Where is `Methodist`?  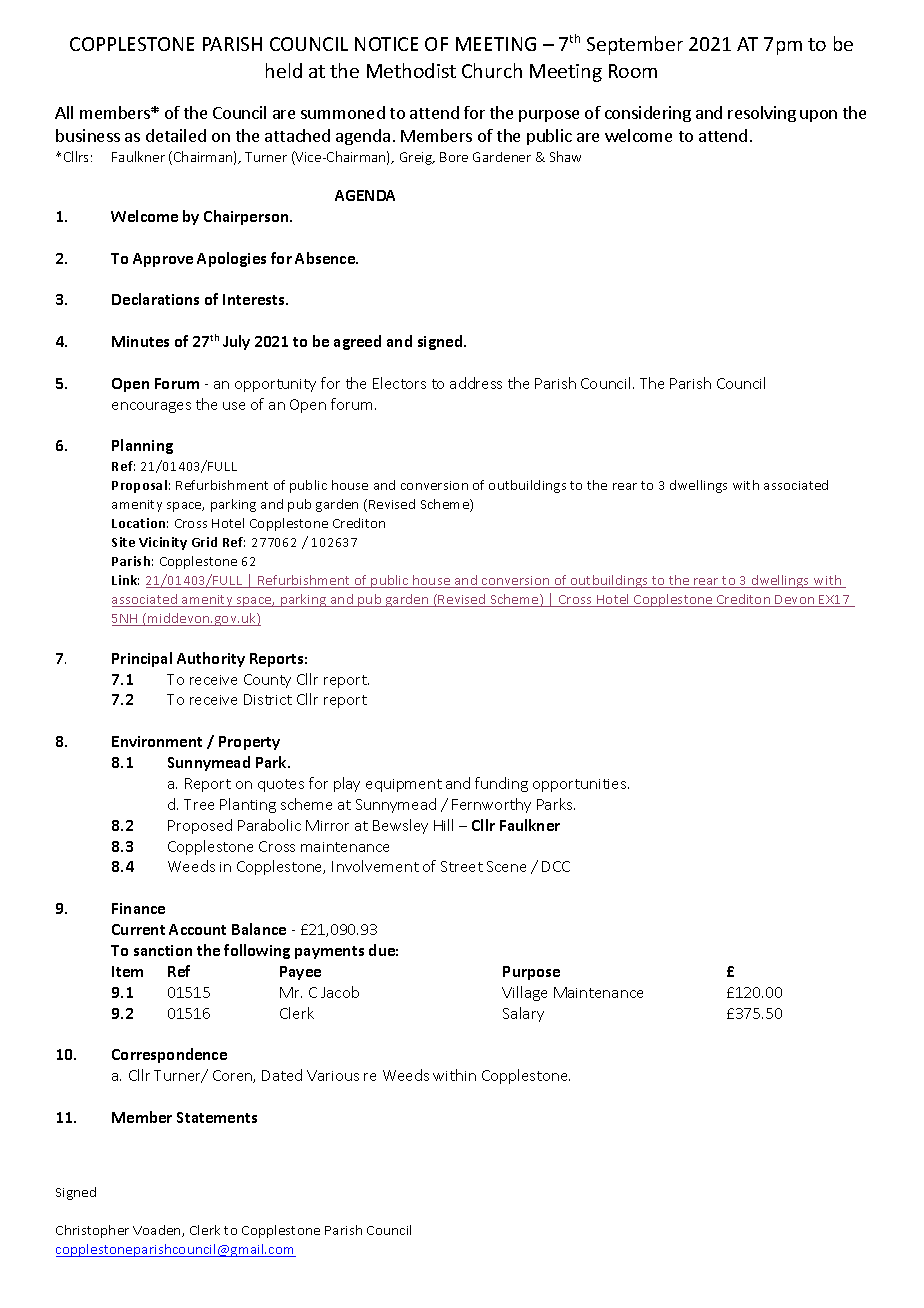
Methodist is located at coordinates (411, 70).
